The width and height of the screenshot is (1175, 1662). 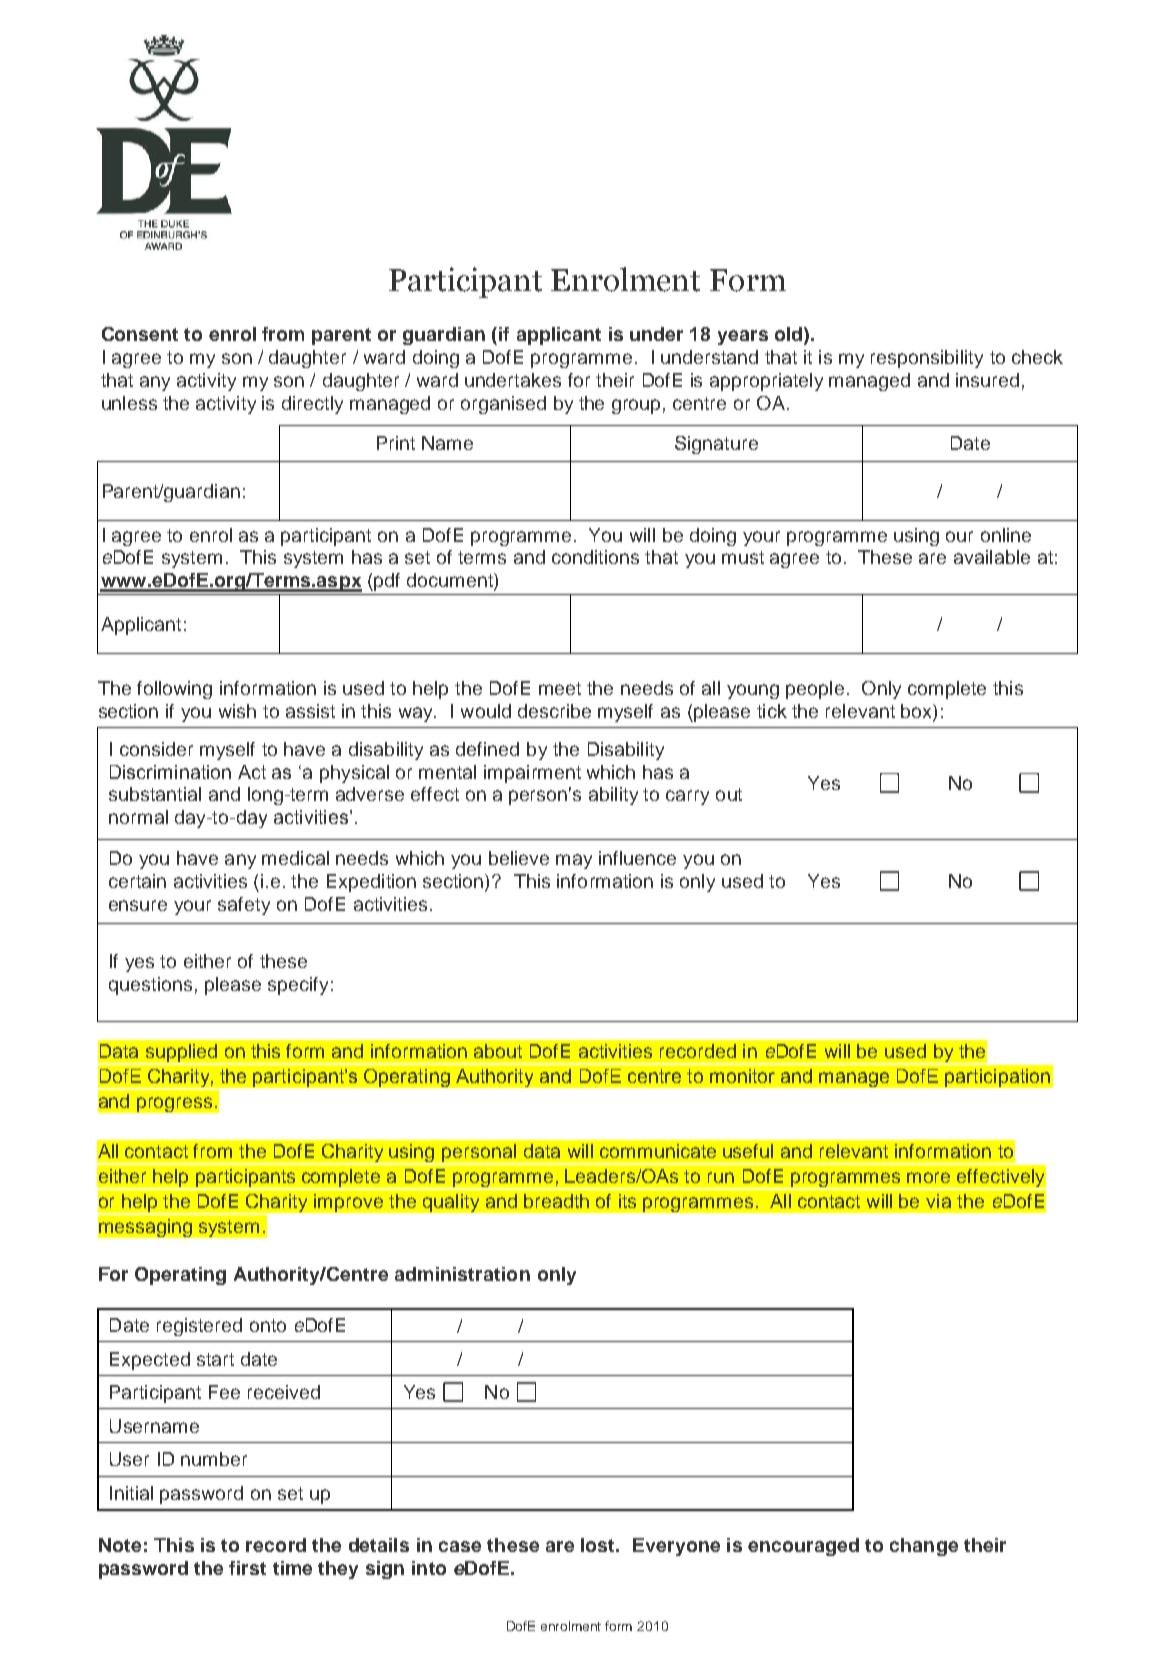 What do you see at coordinates (268, 1325) in the screenshot?
I see `onto` at bounding box center [268, 1325].
